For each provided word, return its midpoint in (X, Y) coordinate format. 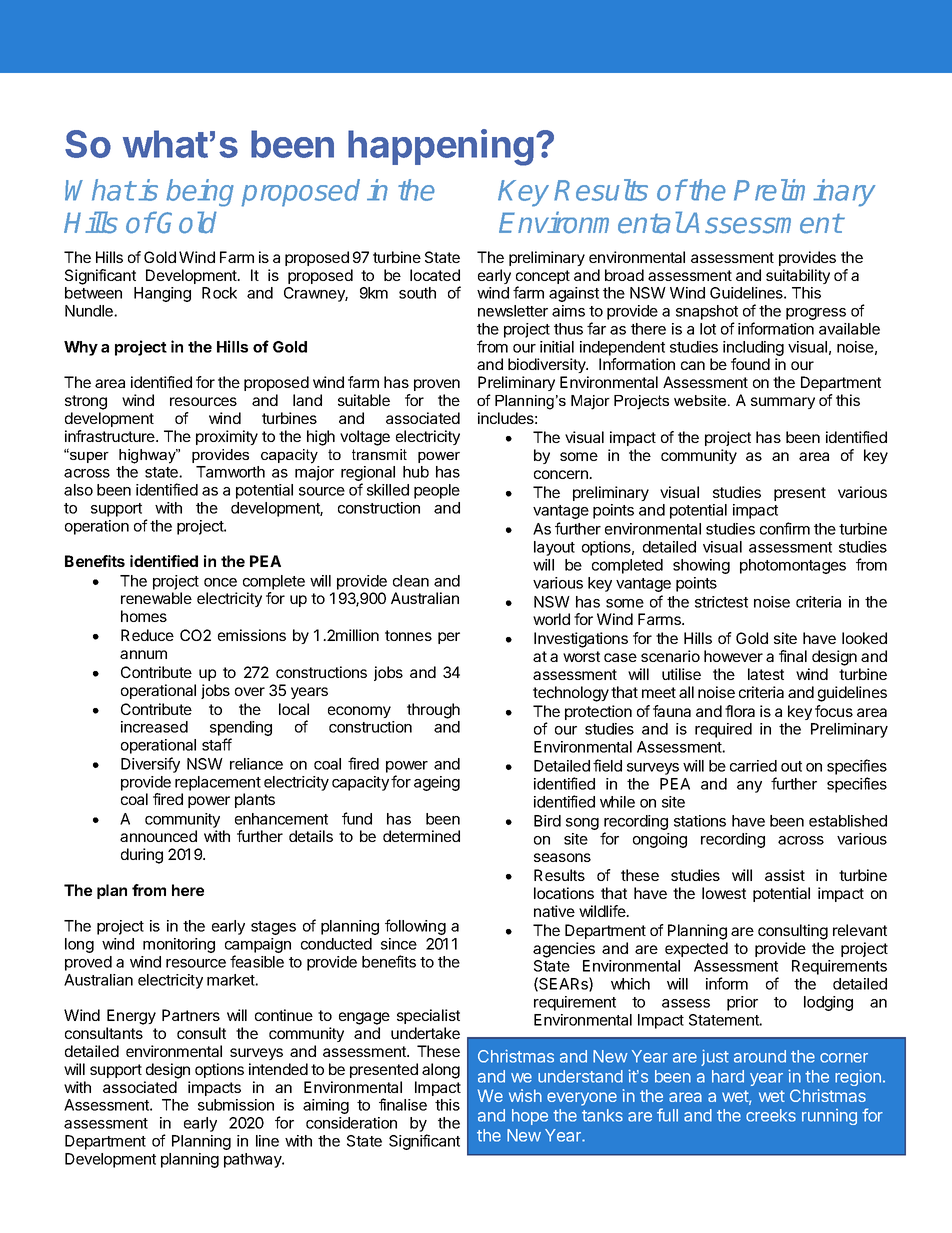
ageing (437, 783)
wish (525, 1095)
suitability (798, 276)
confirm (785, 528)
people (437, 491)
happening (441, 147)
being (200, 193)
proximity (227, 437)
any (749, 787)
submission (236, 1105)
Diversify (150, 765)
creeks (771, 1115)
